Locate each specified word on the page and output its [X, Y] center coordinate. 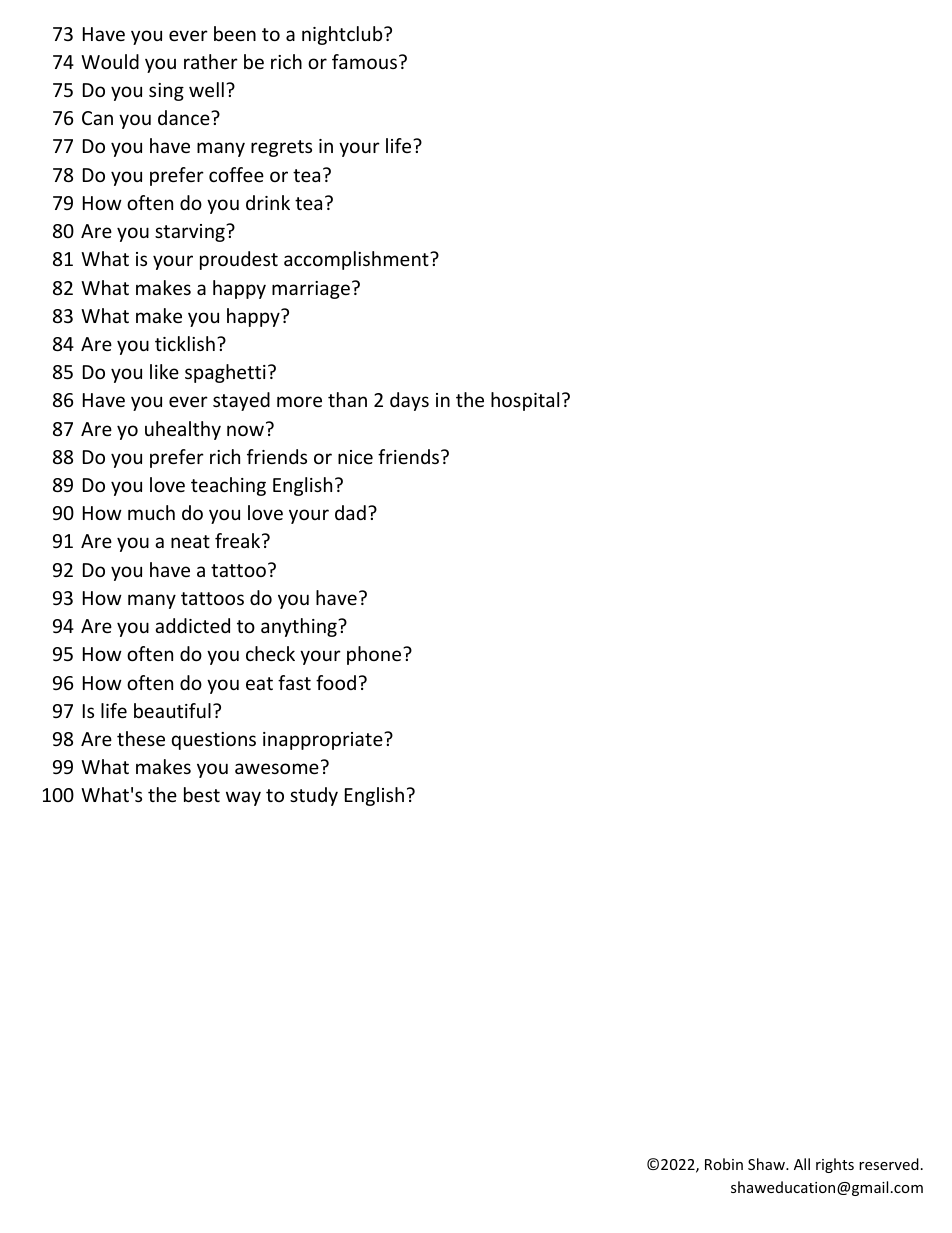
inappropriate [324, 741]
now [245, 430]
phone [375, 655]
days [409, 401]
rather [211, 61]
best [202, 794]
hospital [525, 401]
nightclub [343, 35]
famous [364, 61]
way [243, 798]
